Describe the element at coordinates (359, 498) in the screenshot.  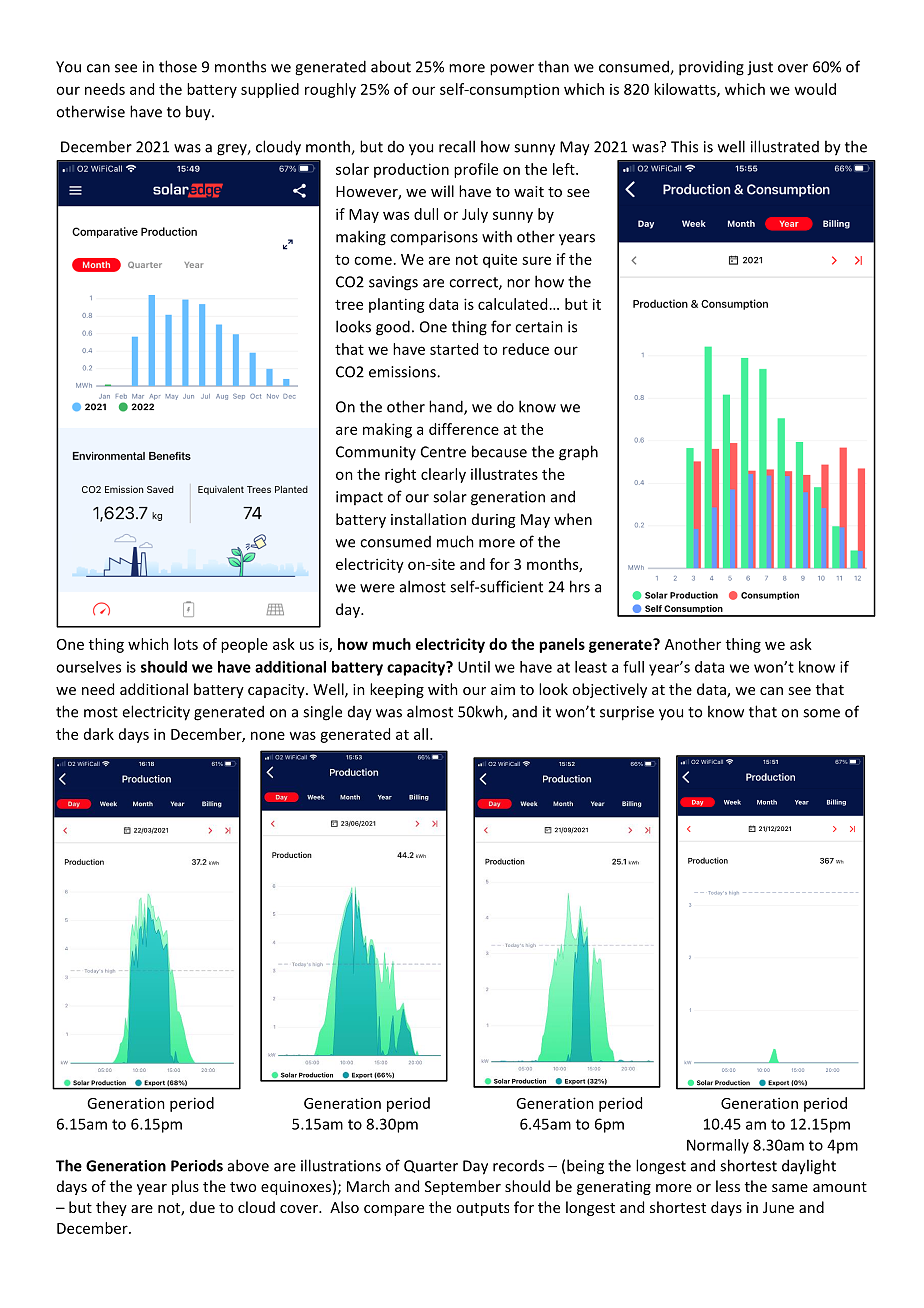
I see `impact` at that location.
